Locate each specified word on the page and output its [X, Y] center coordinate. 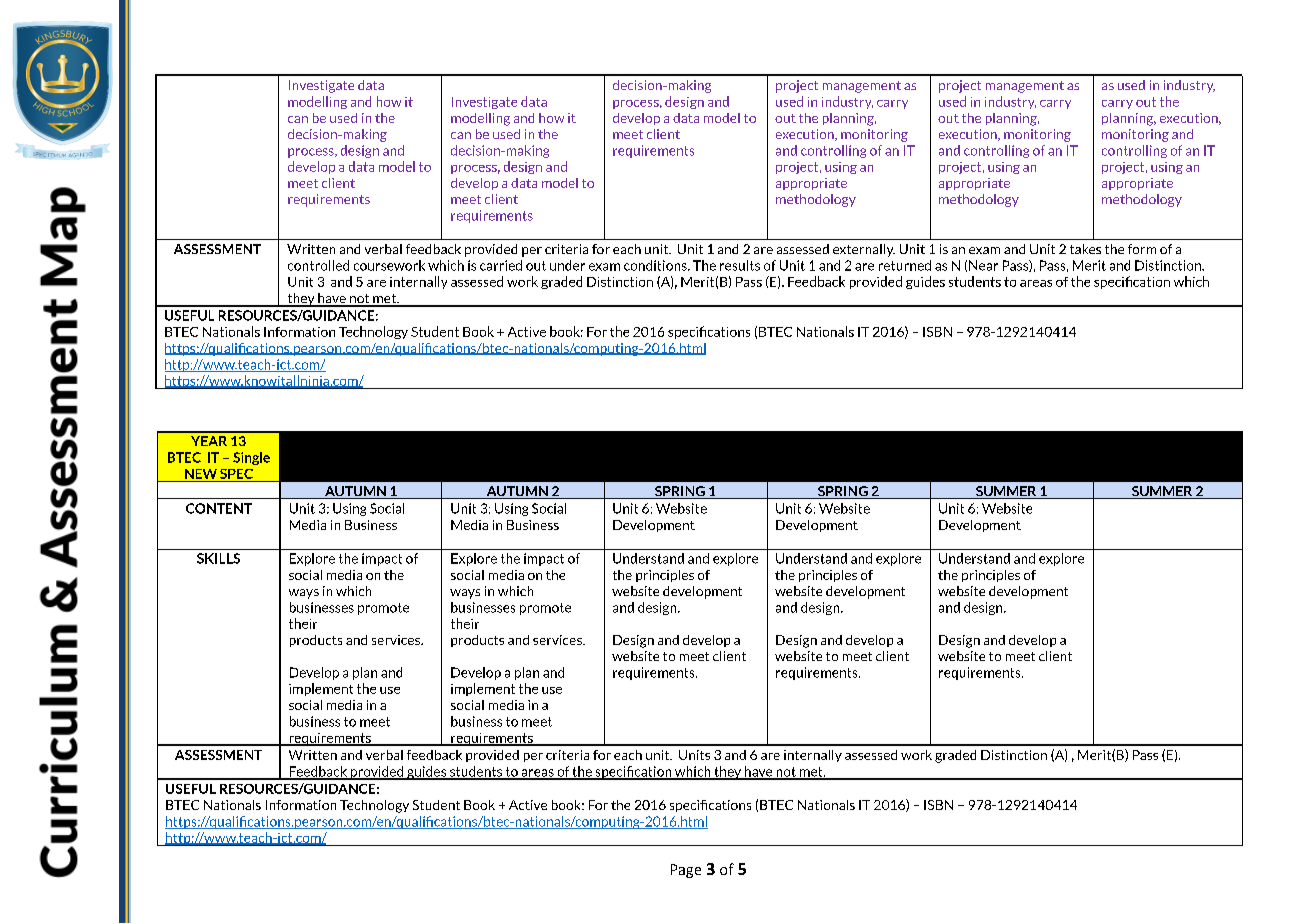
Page [686, 871]
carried [501, 265]
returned [905, 265]
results [740, 265]
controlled [318, 265]
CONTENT [219, 508]
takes [1085, 249]
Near [983, 265]
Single [251, 458]
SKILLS [218, 558]
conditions [656, 265]
